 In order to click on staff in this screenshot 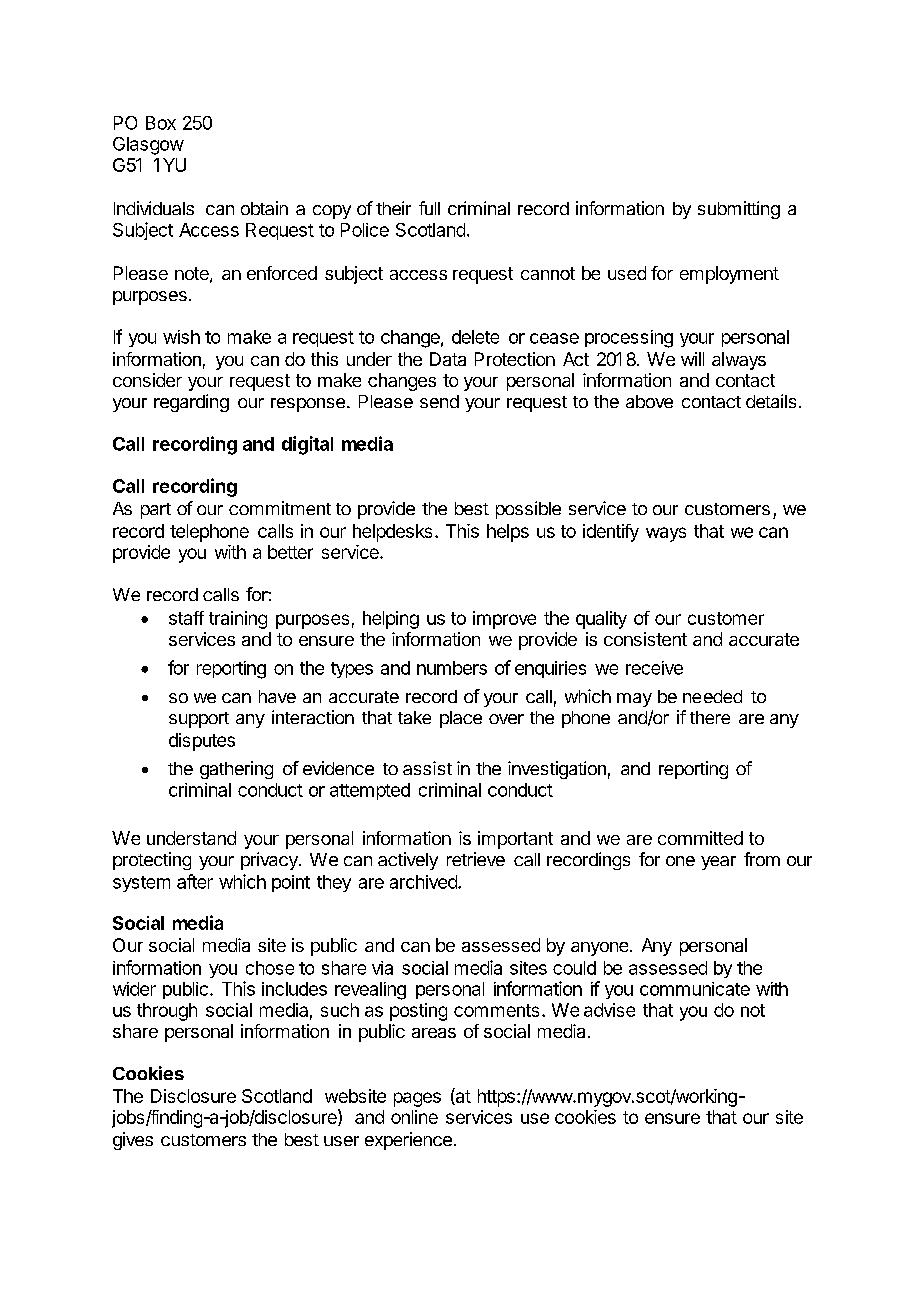, I will do `click(186, 618)`.
